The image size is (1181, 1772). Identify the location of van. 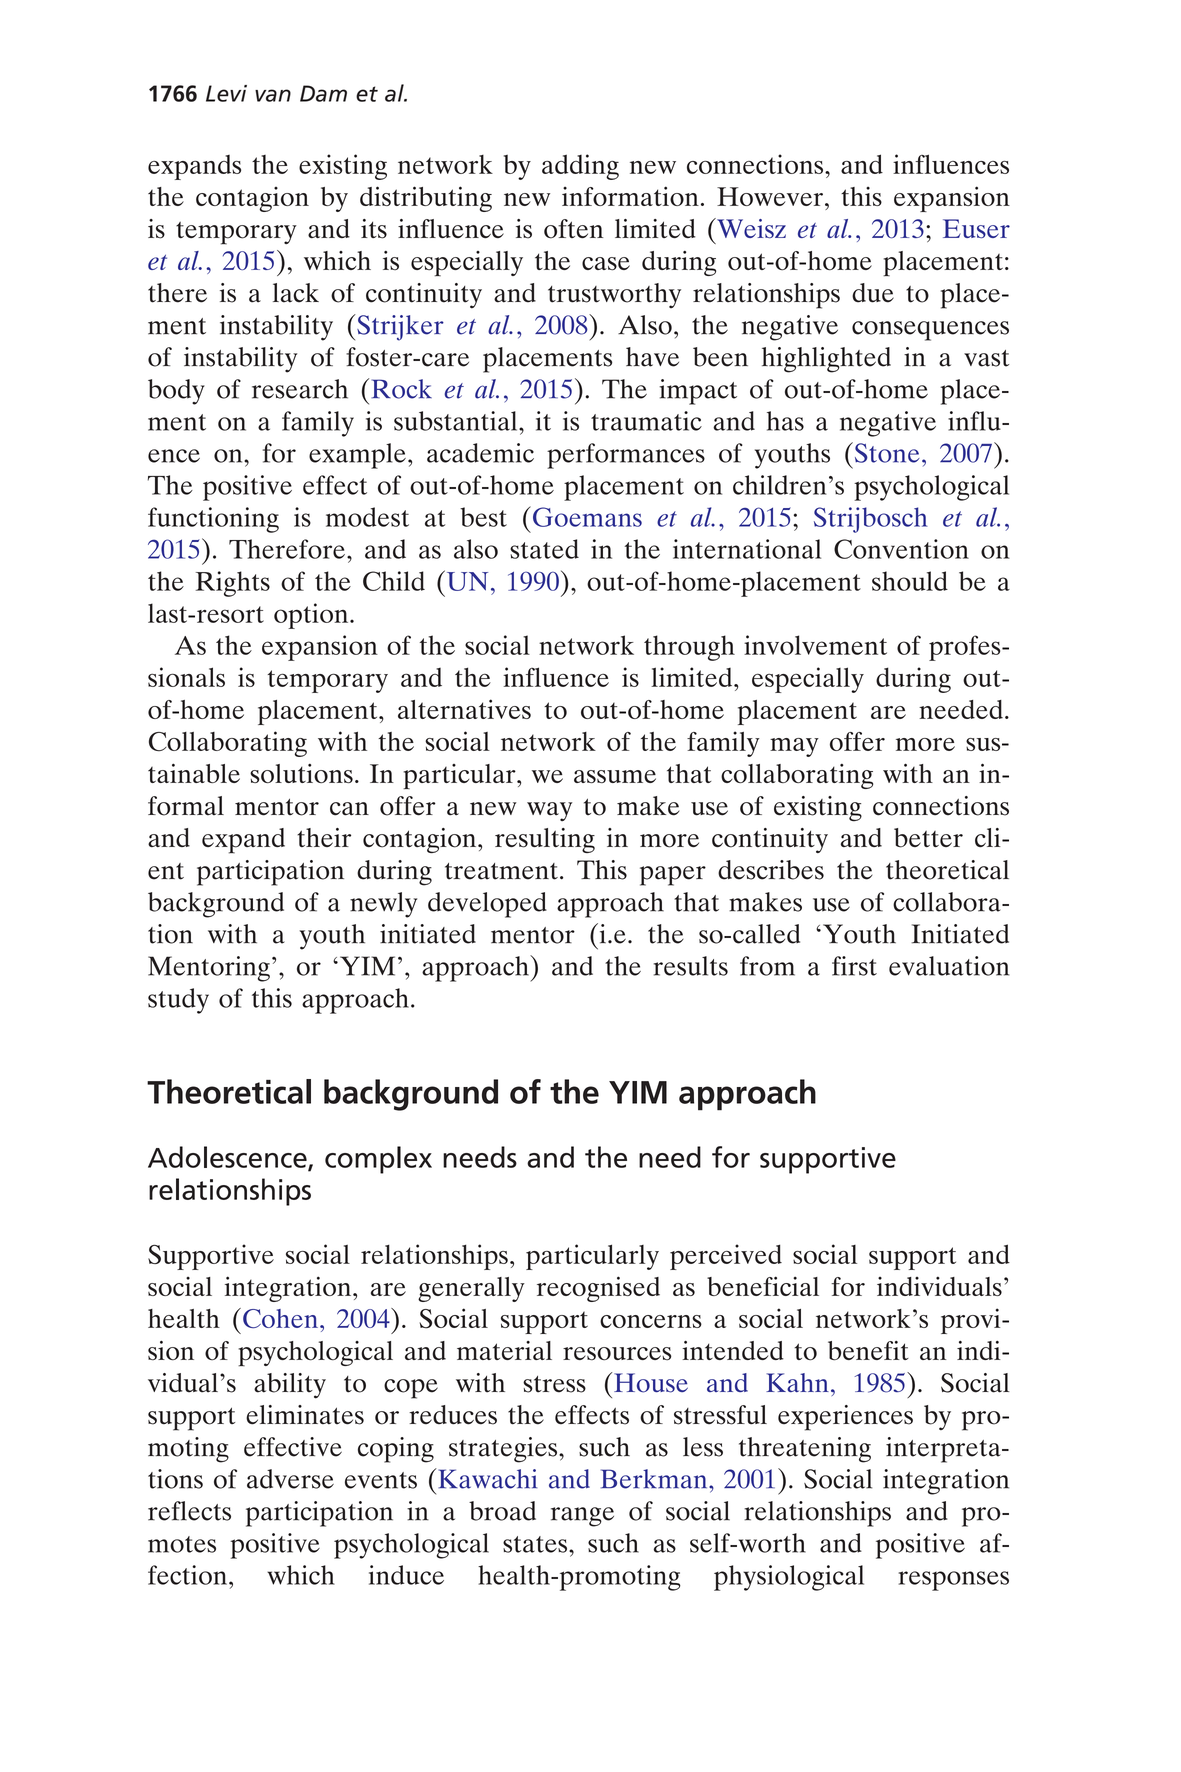
(273, 95).
